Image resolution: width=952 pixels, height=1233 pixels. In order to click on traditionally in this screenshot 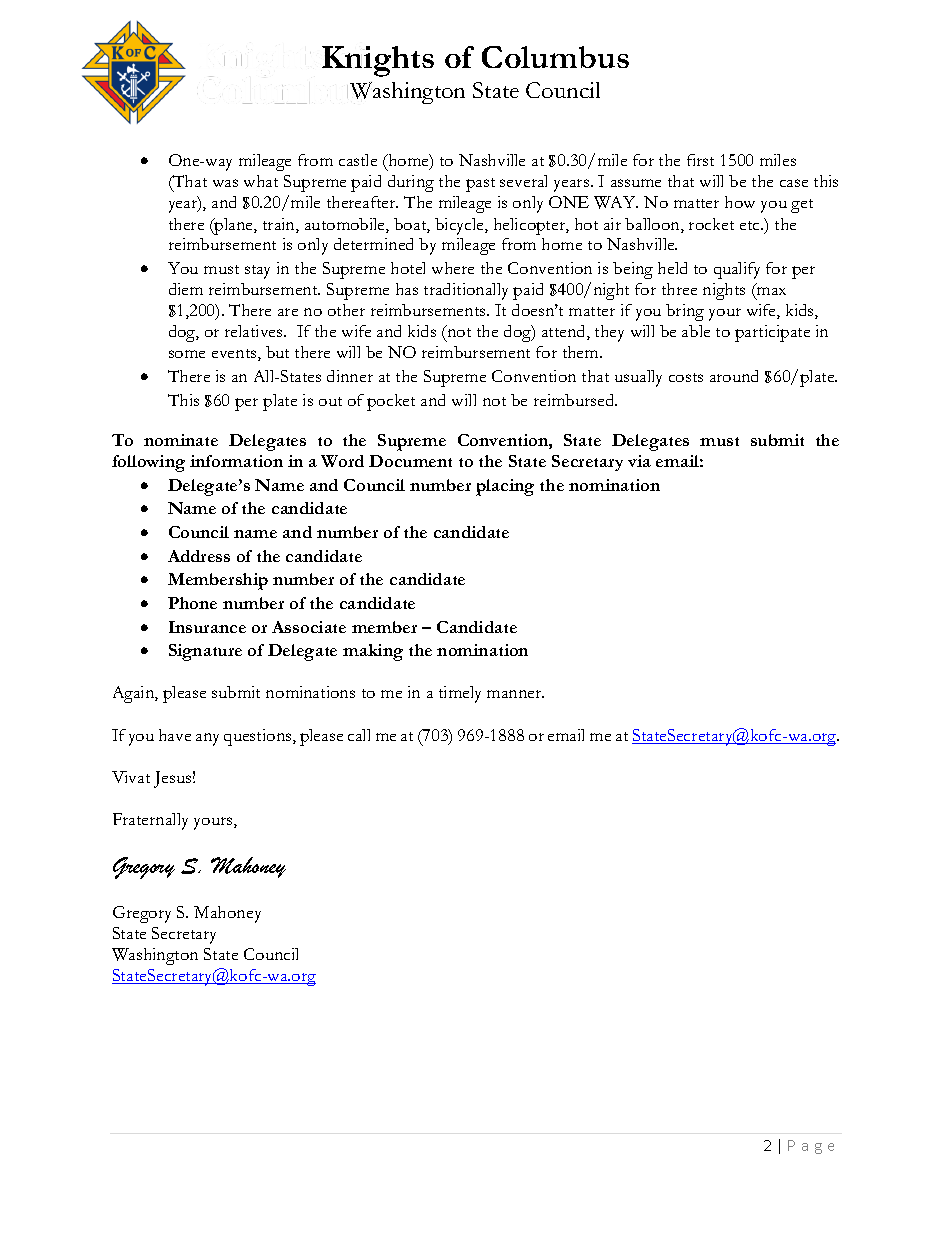, I will do `click(466, 291)`.
